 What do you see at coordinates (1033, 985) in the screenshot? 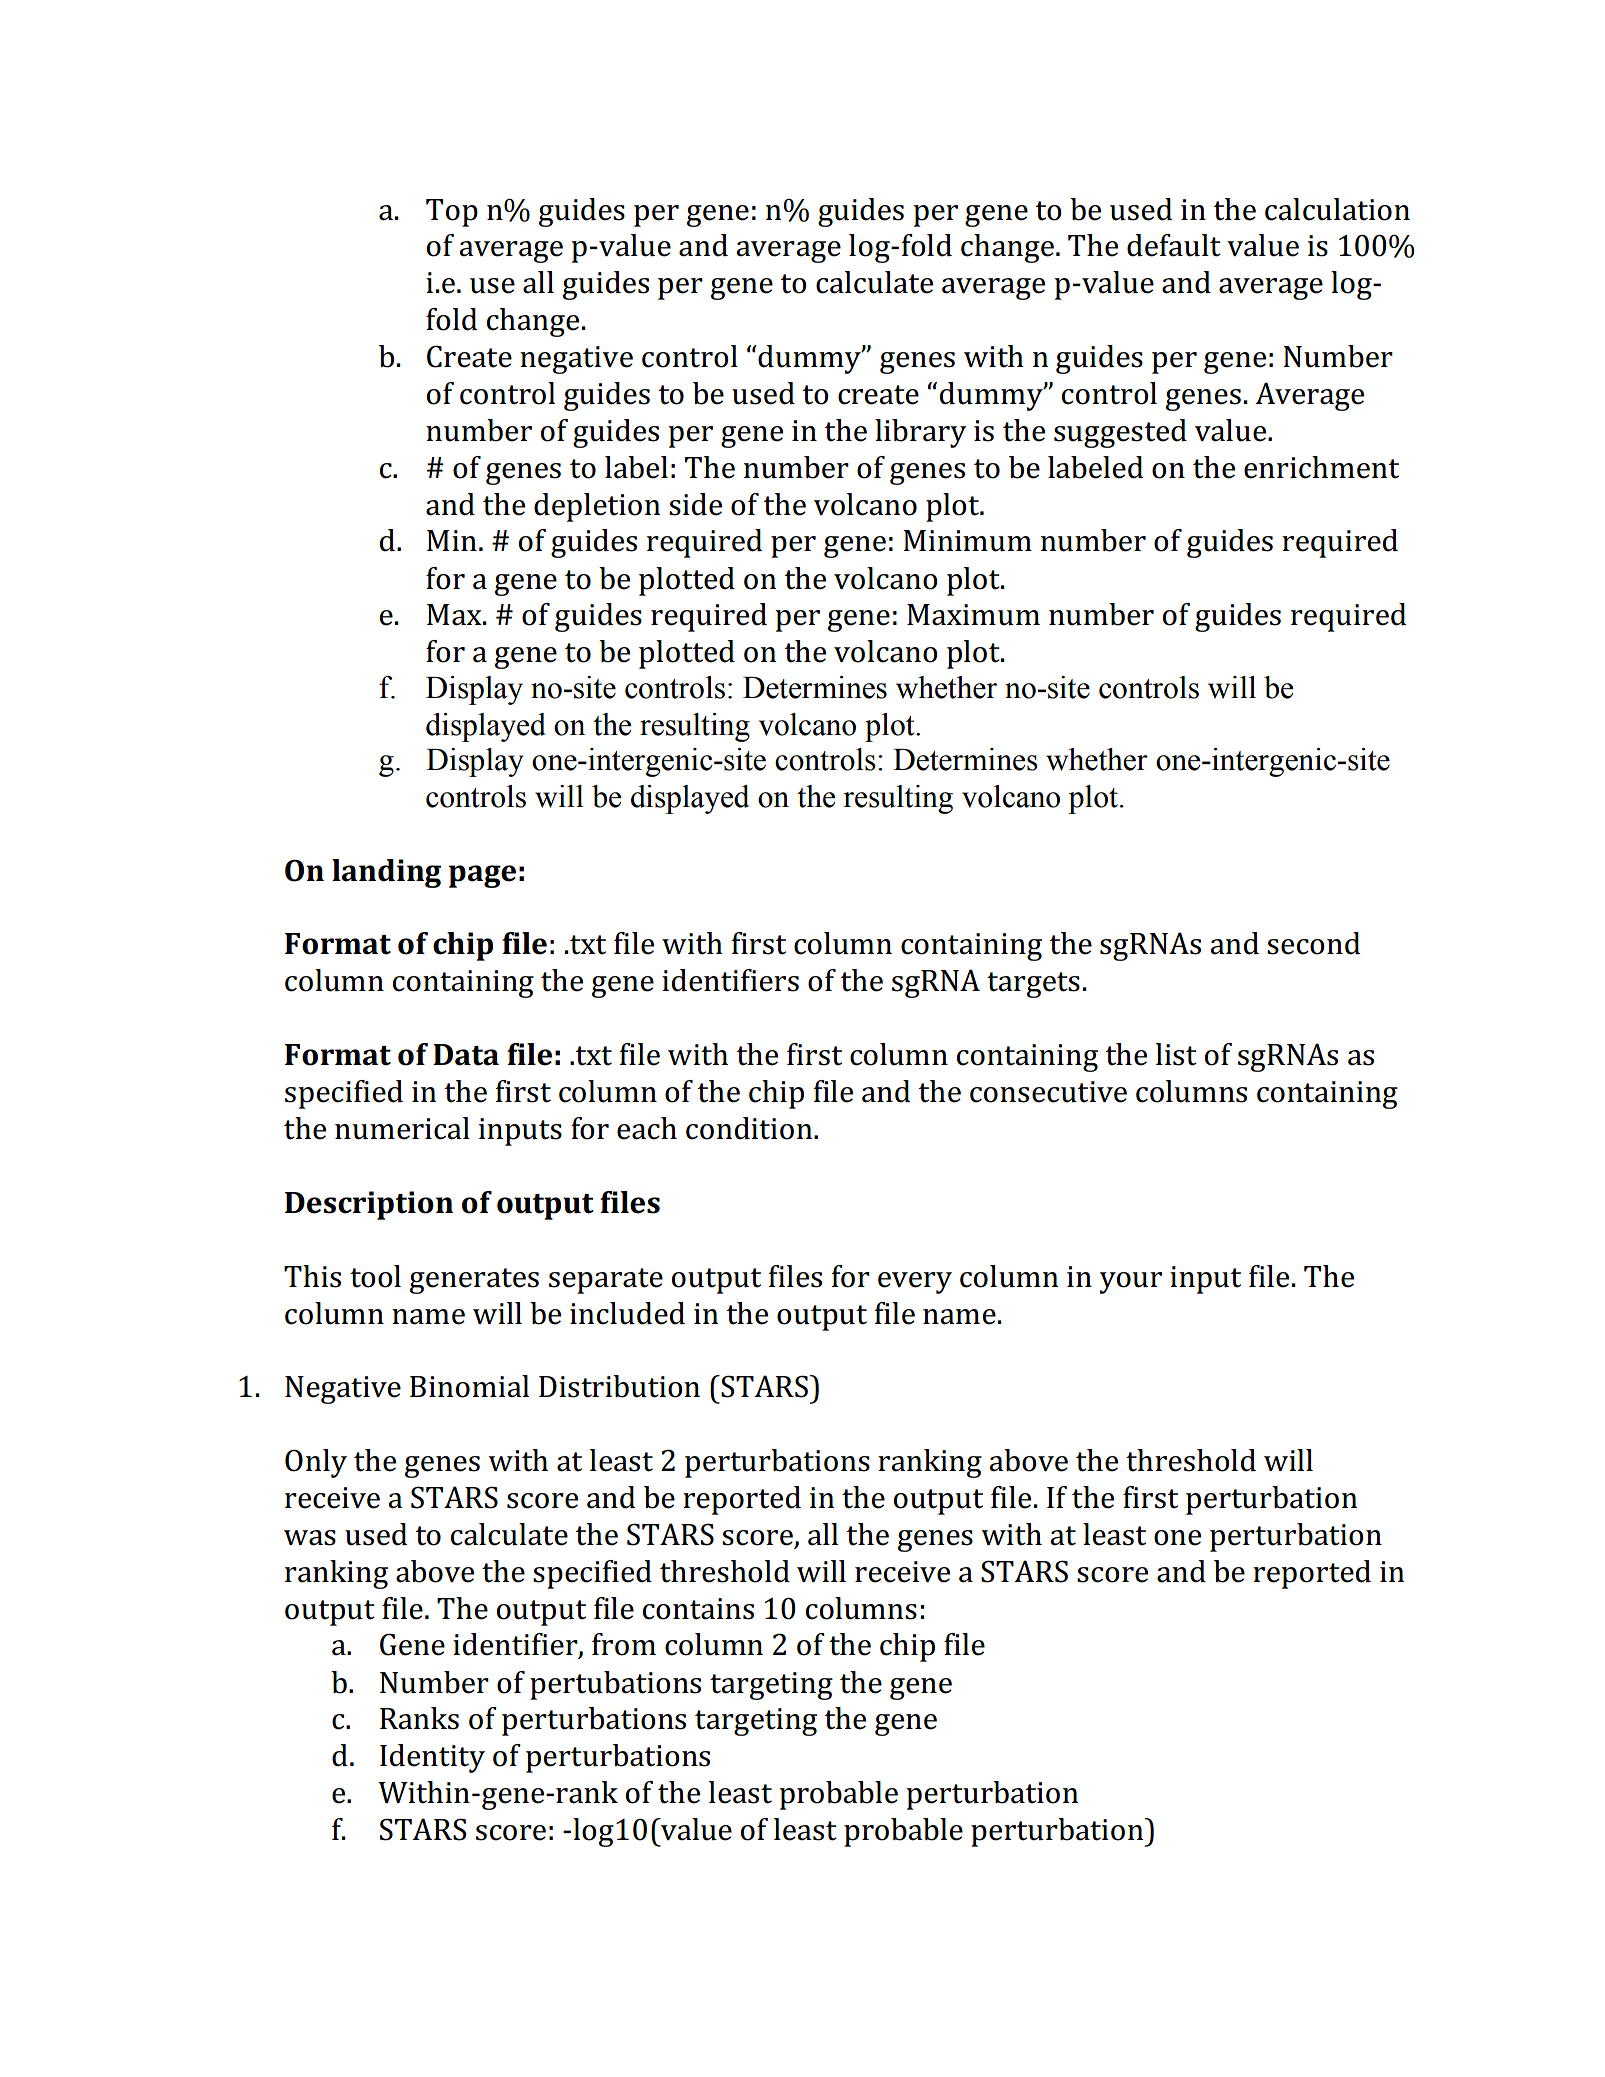
I see `targets` at bounding box center [1033, 985].
